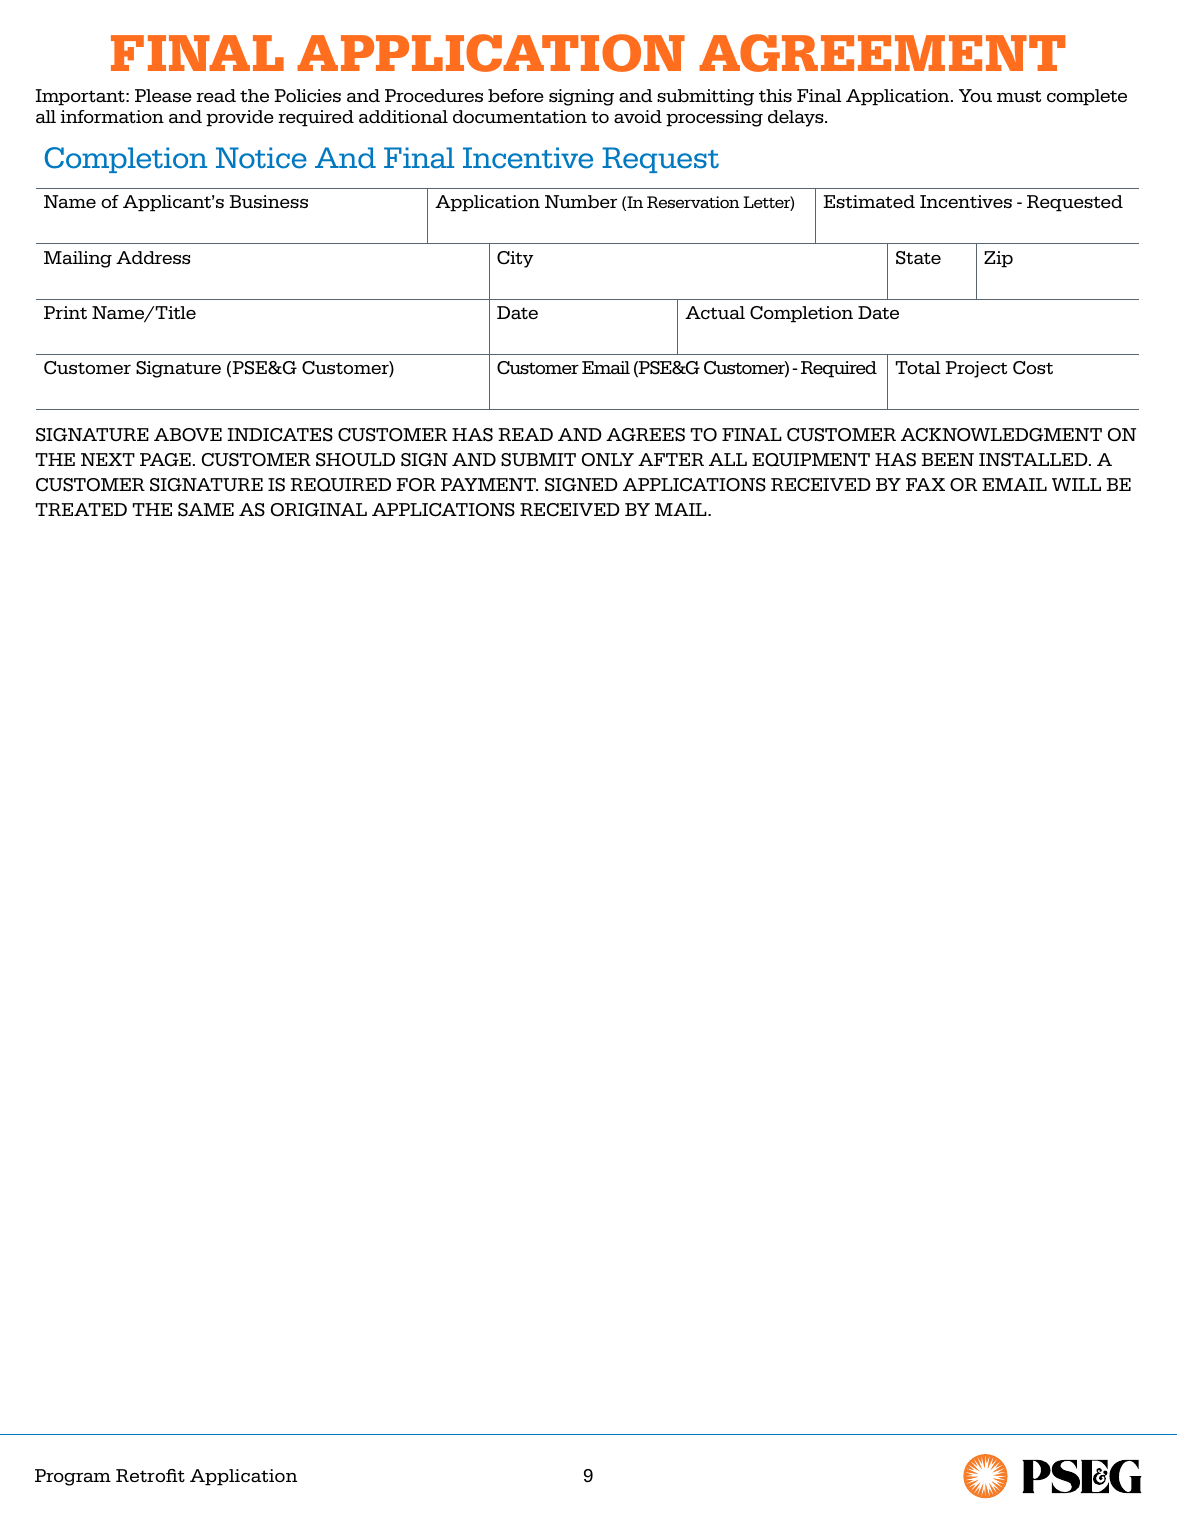  What do you see at coordinates (81, 509) in the screenshot?
I see `TREATED` at bounding box center [81, 509].
